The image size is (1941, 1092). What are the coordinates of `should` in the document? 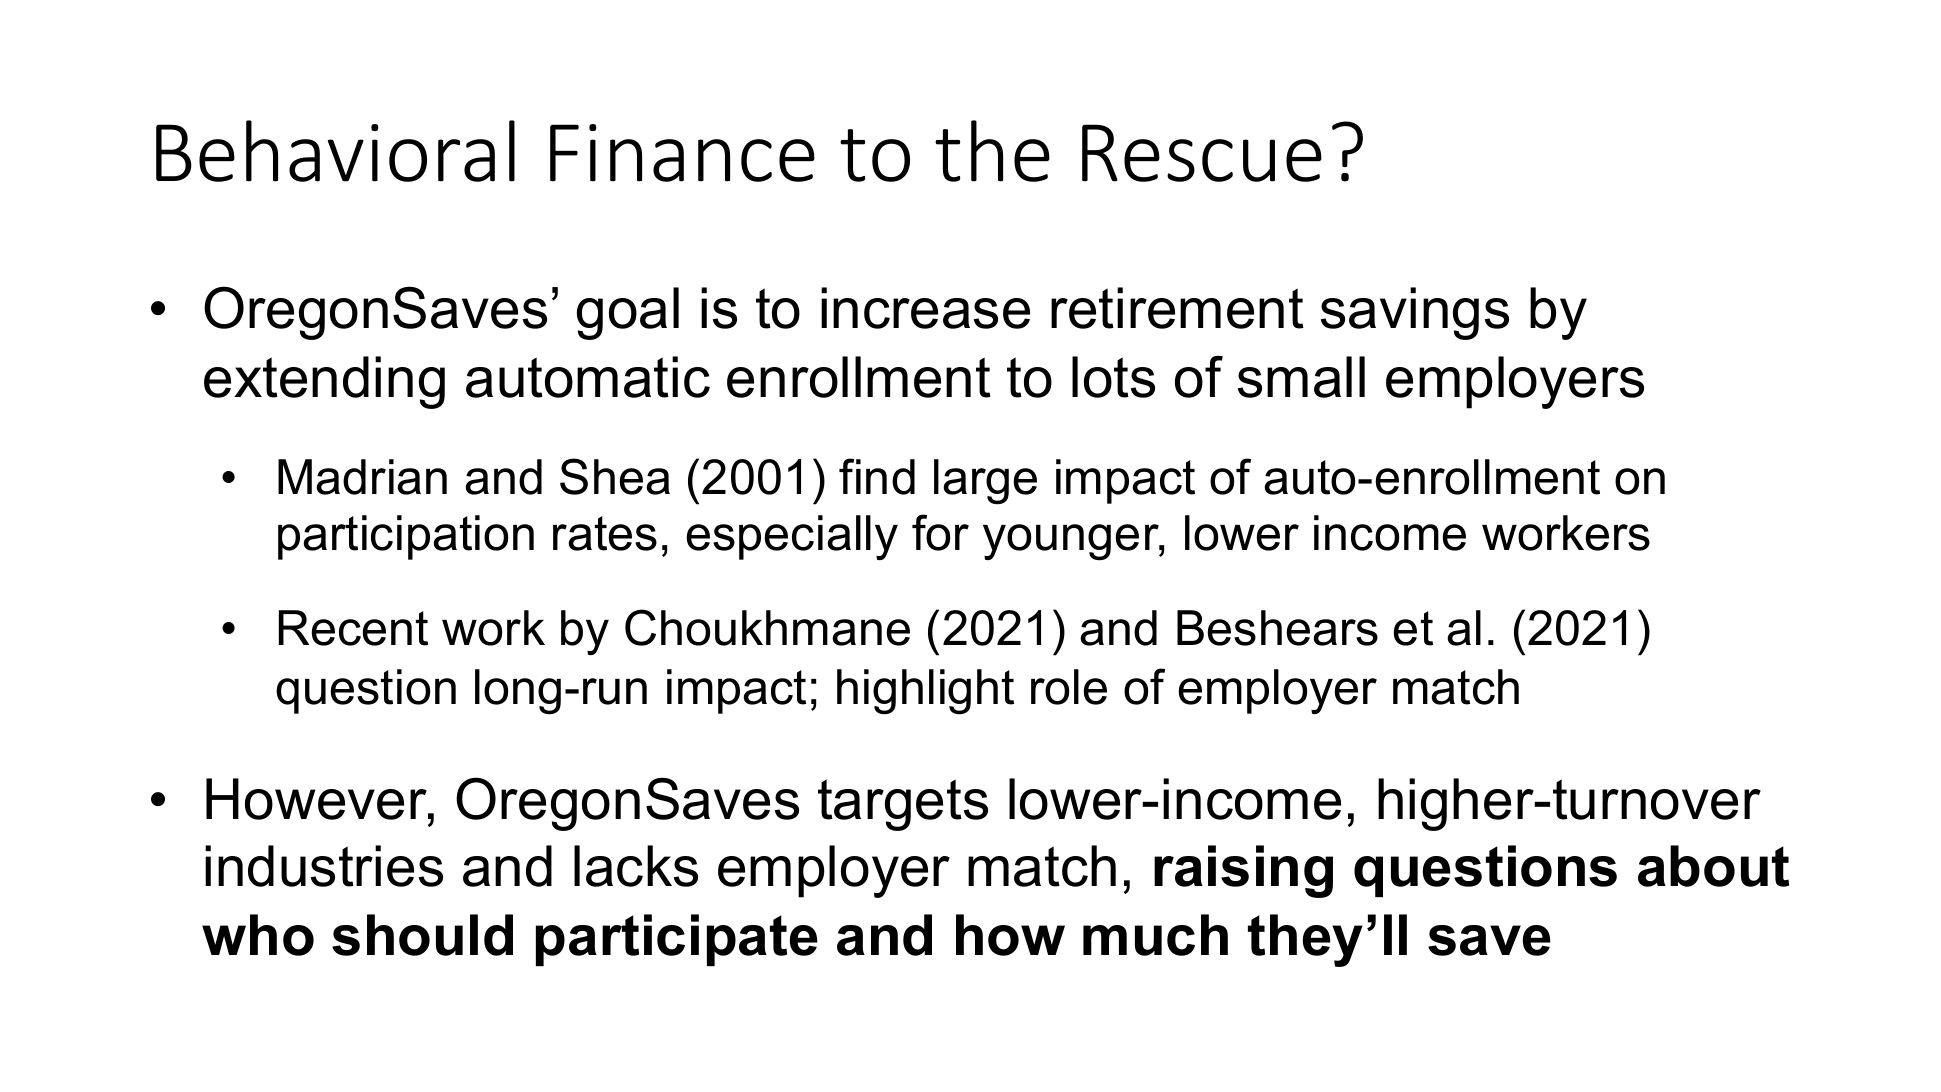 It's located at (422, 935).
